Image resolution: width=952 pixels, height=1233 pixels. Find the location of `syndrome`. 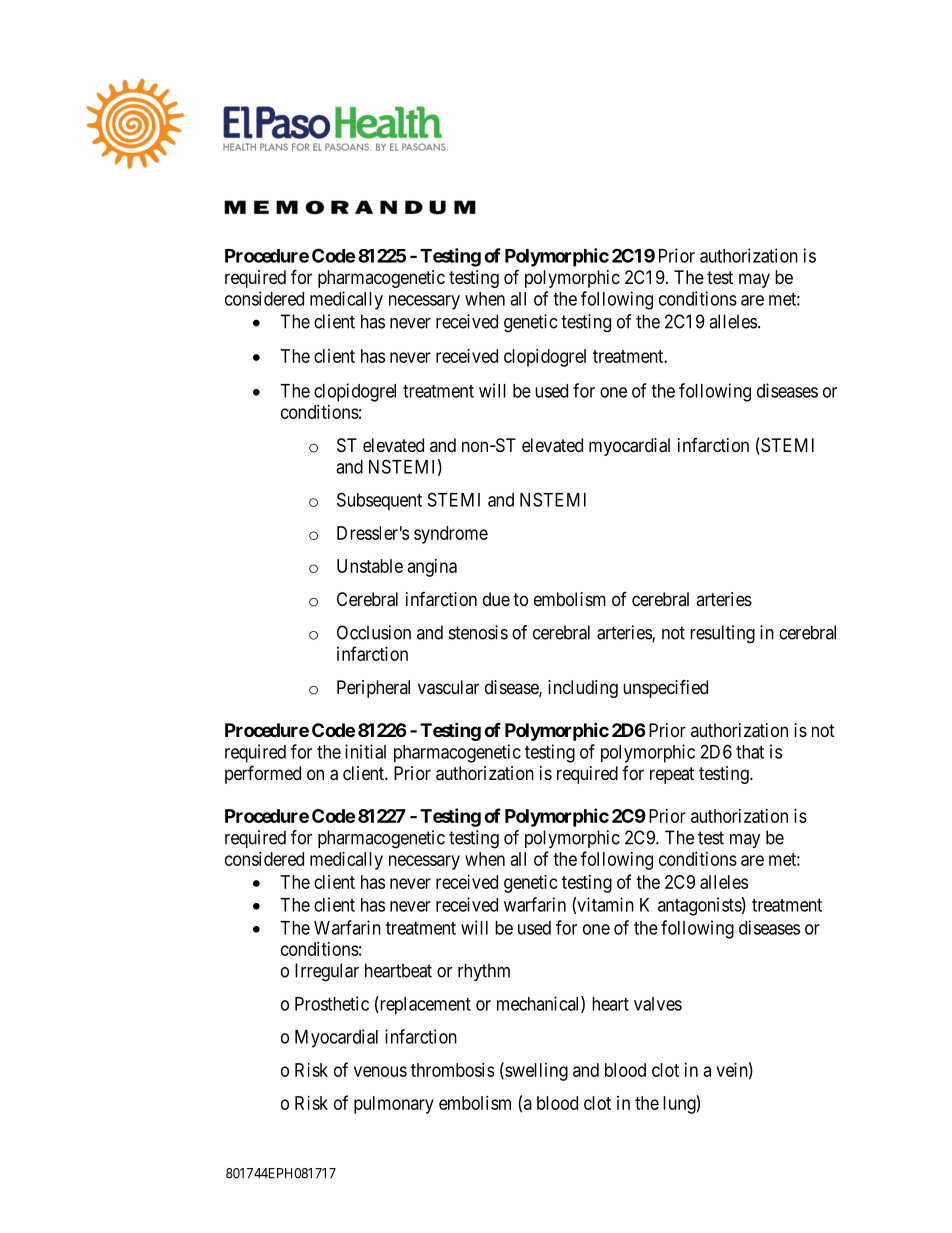

syndrome is located at coordinates (451, 535).
